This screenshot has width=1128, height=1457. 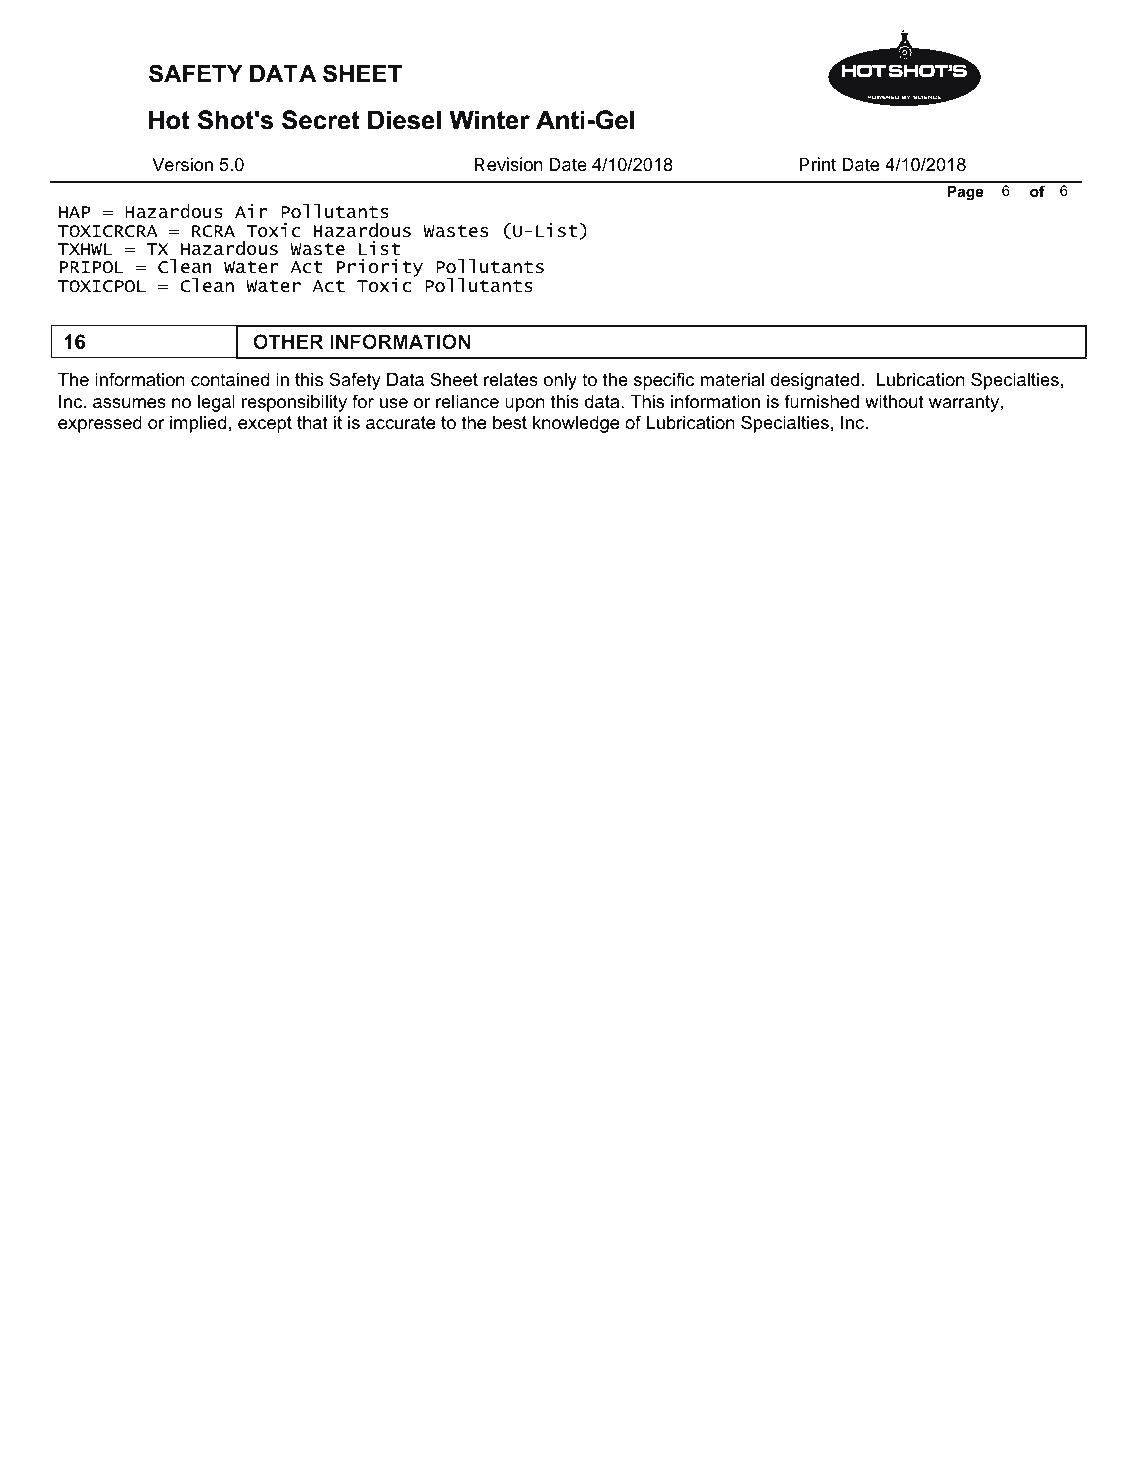 What do you see at coordinates (818, 164) in the screenshot?
I see `Print` at bounding box center [818, 164].
